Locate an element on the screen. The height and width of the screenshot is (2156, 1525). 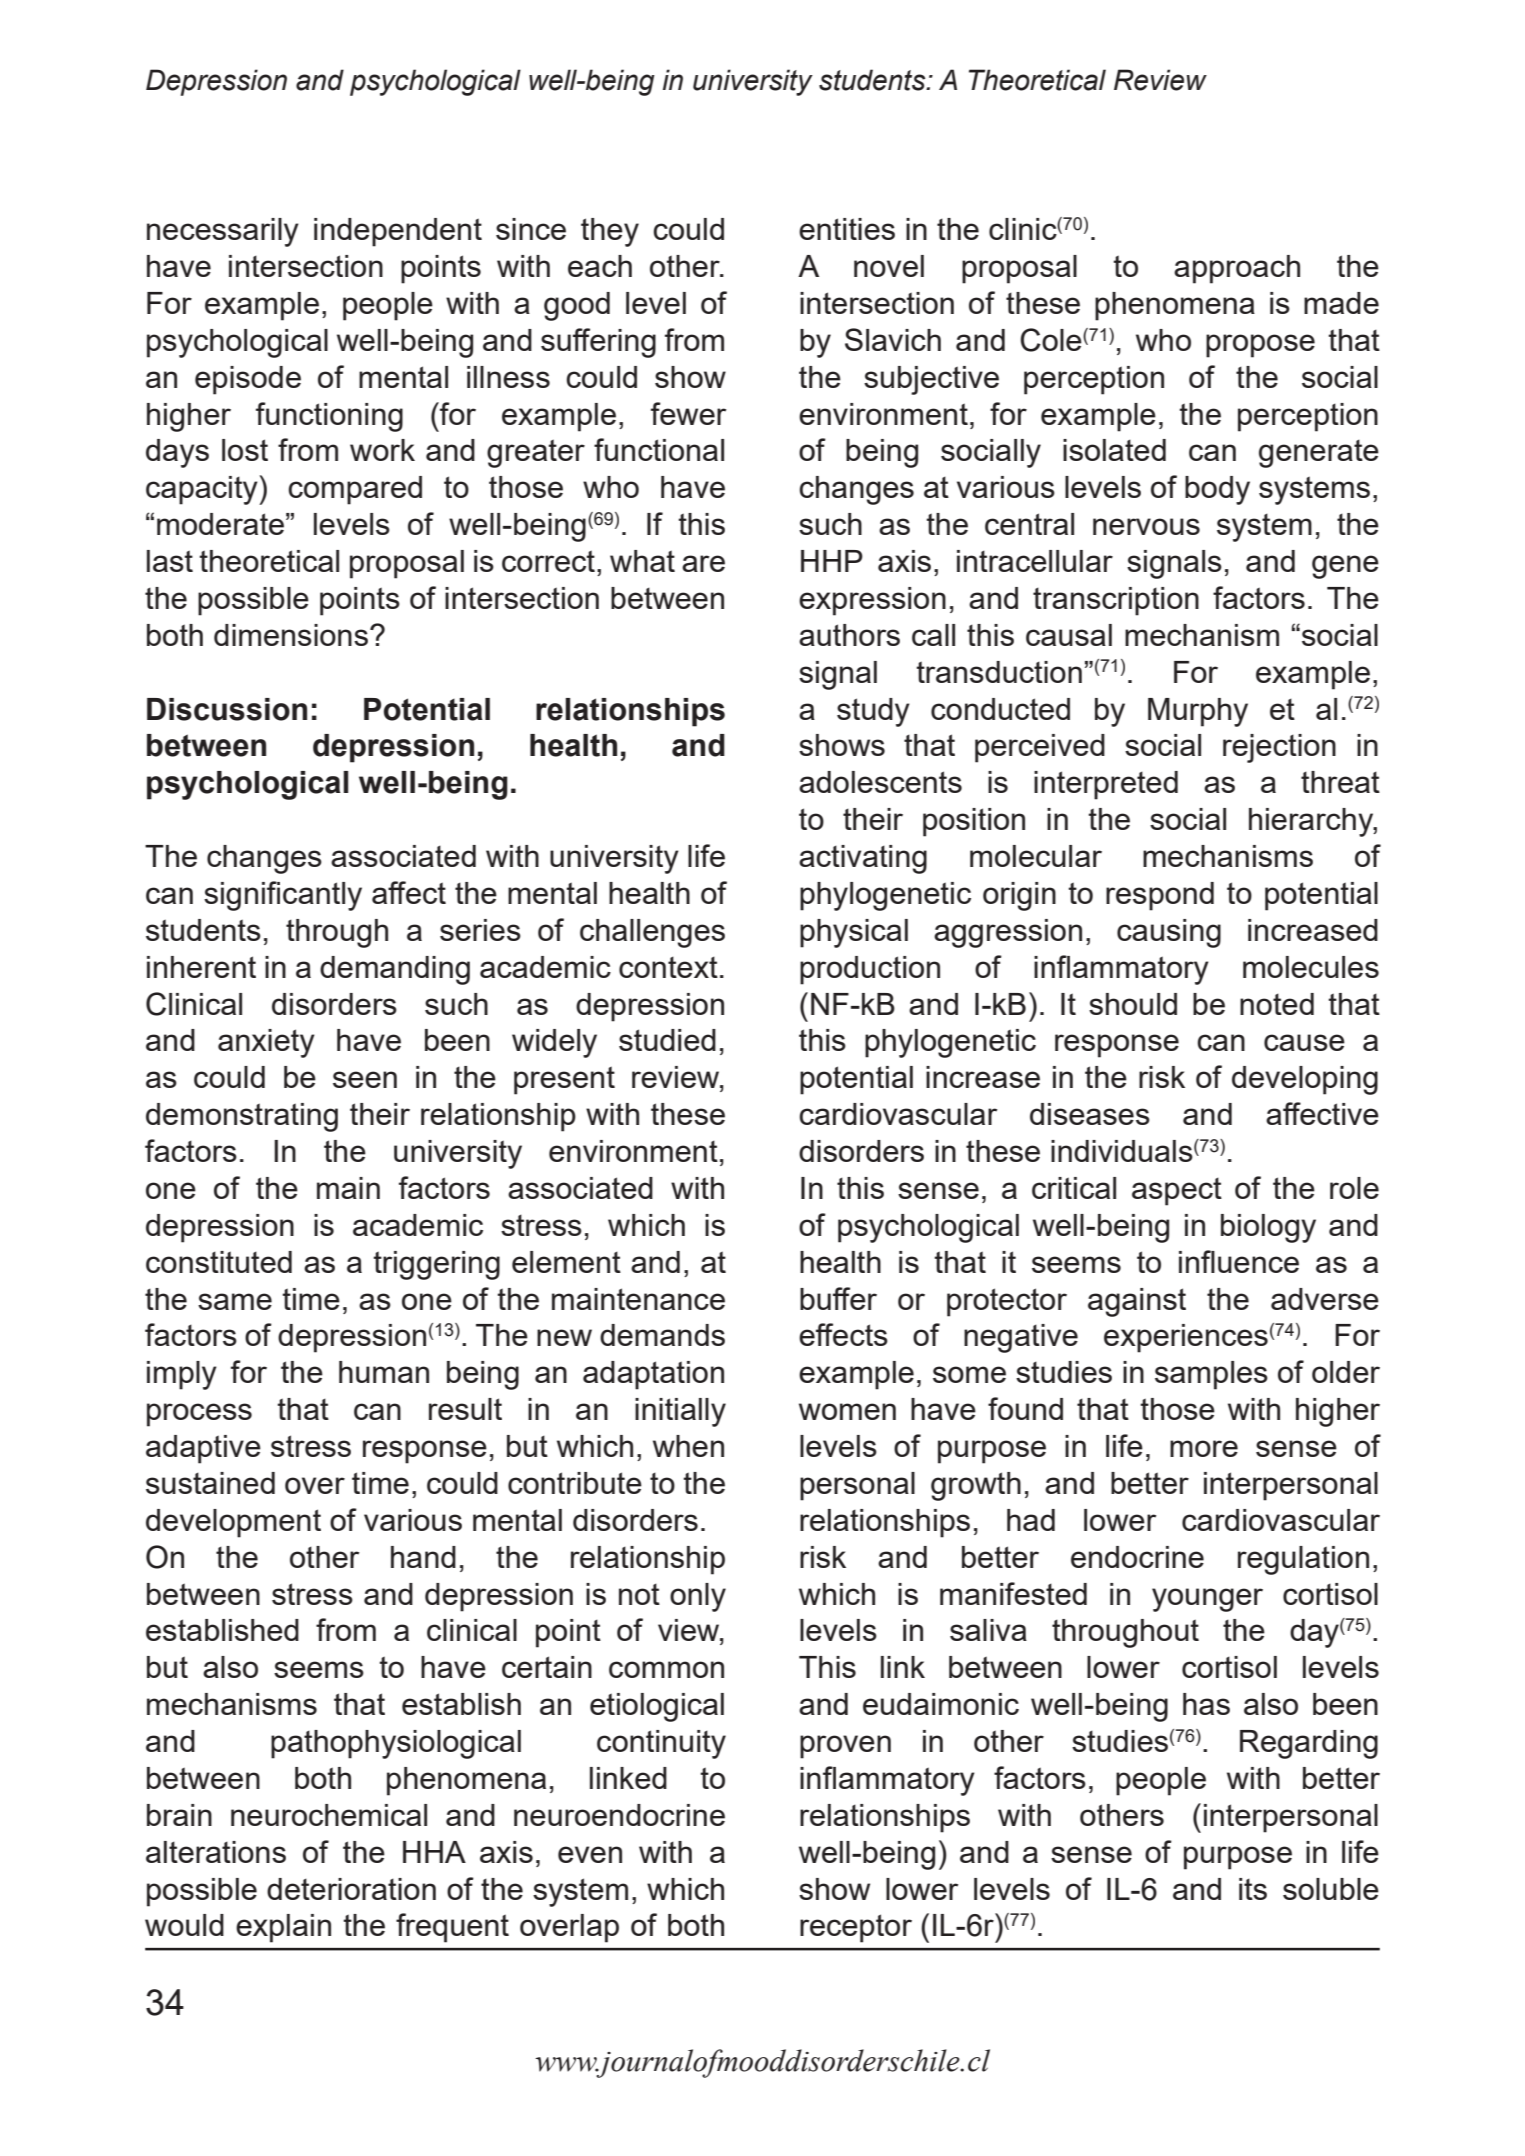
approach is located at coordinates (1237, 269).
